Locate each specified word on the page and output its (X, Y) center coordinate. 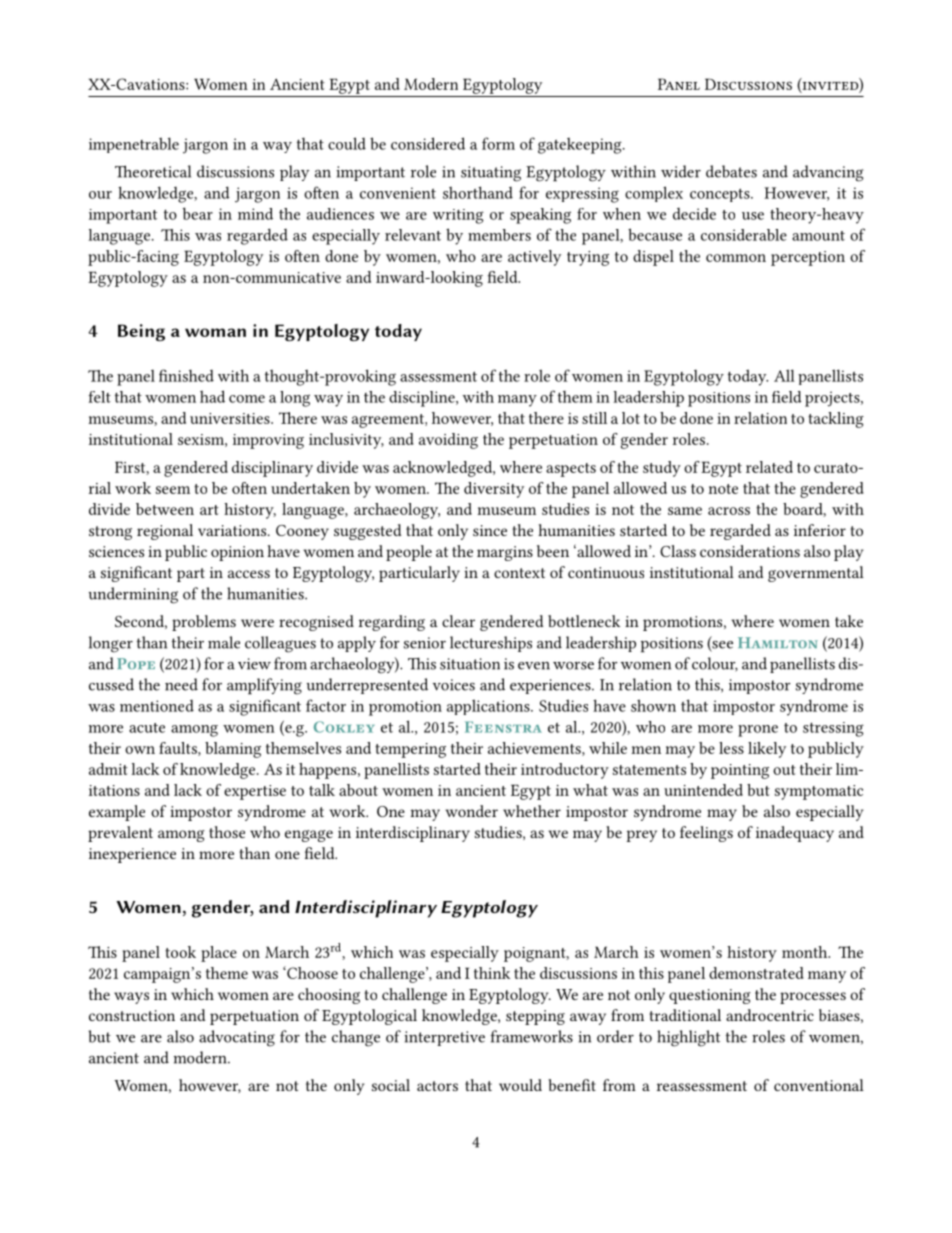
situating (491, 174)
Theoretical (153, 171)
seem (173, 490)
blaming (233, 750)
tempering (410, 750)
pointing (740, 771)
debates (731, 171)
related (769, 467)
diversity (494, 490)
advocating (237, 1038)
